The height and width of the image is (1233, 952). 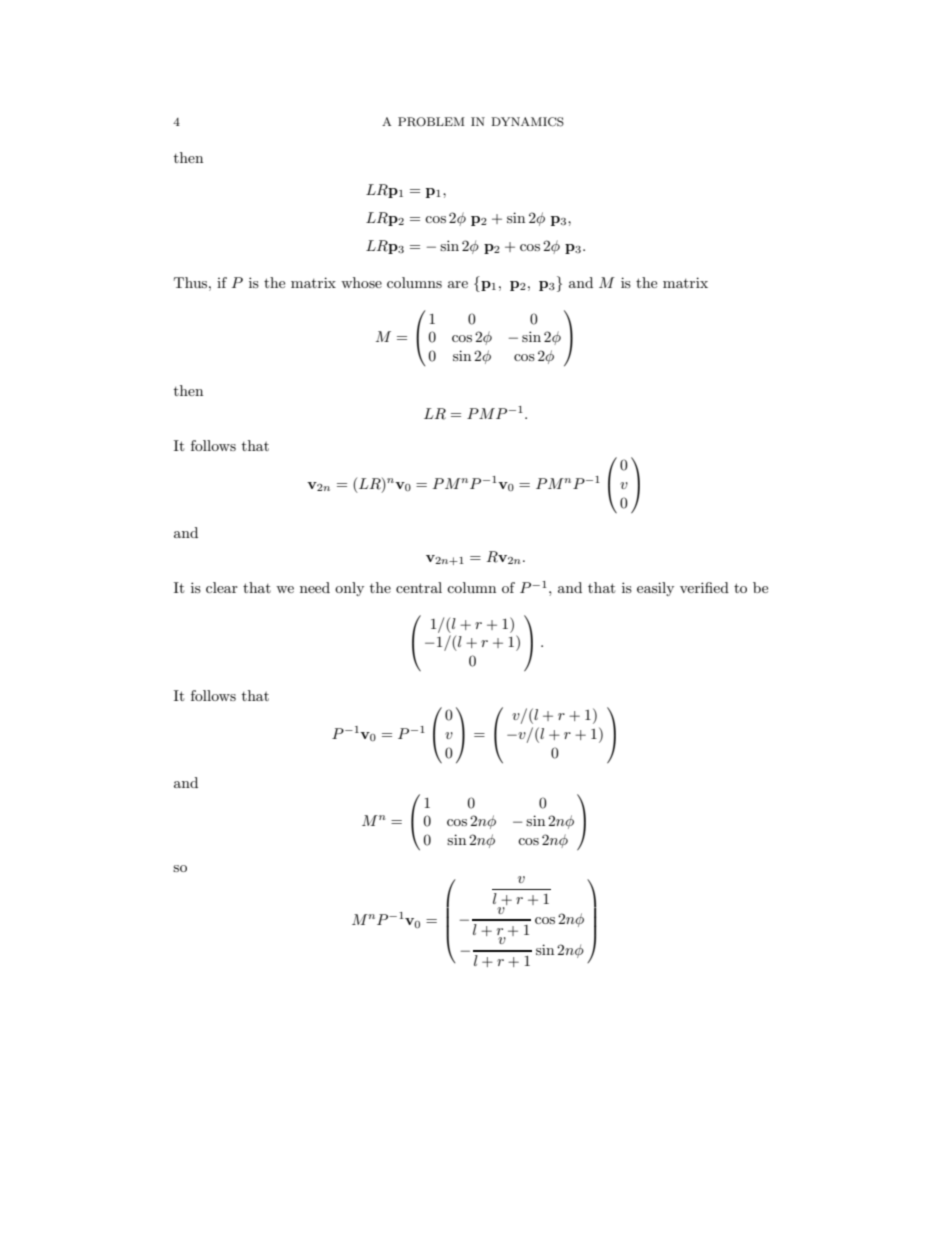 What do you see at coordinates (349, 589) in the image?
I see `only` at bounding box center [349, 589].
